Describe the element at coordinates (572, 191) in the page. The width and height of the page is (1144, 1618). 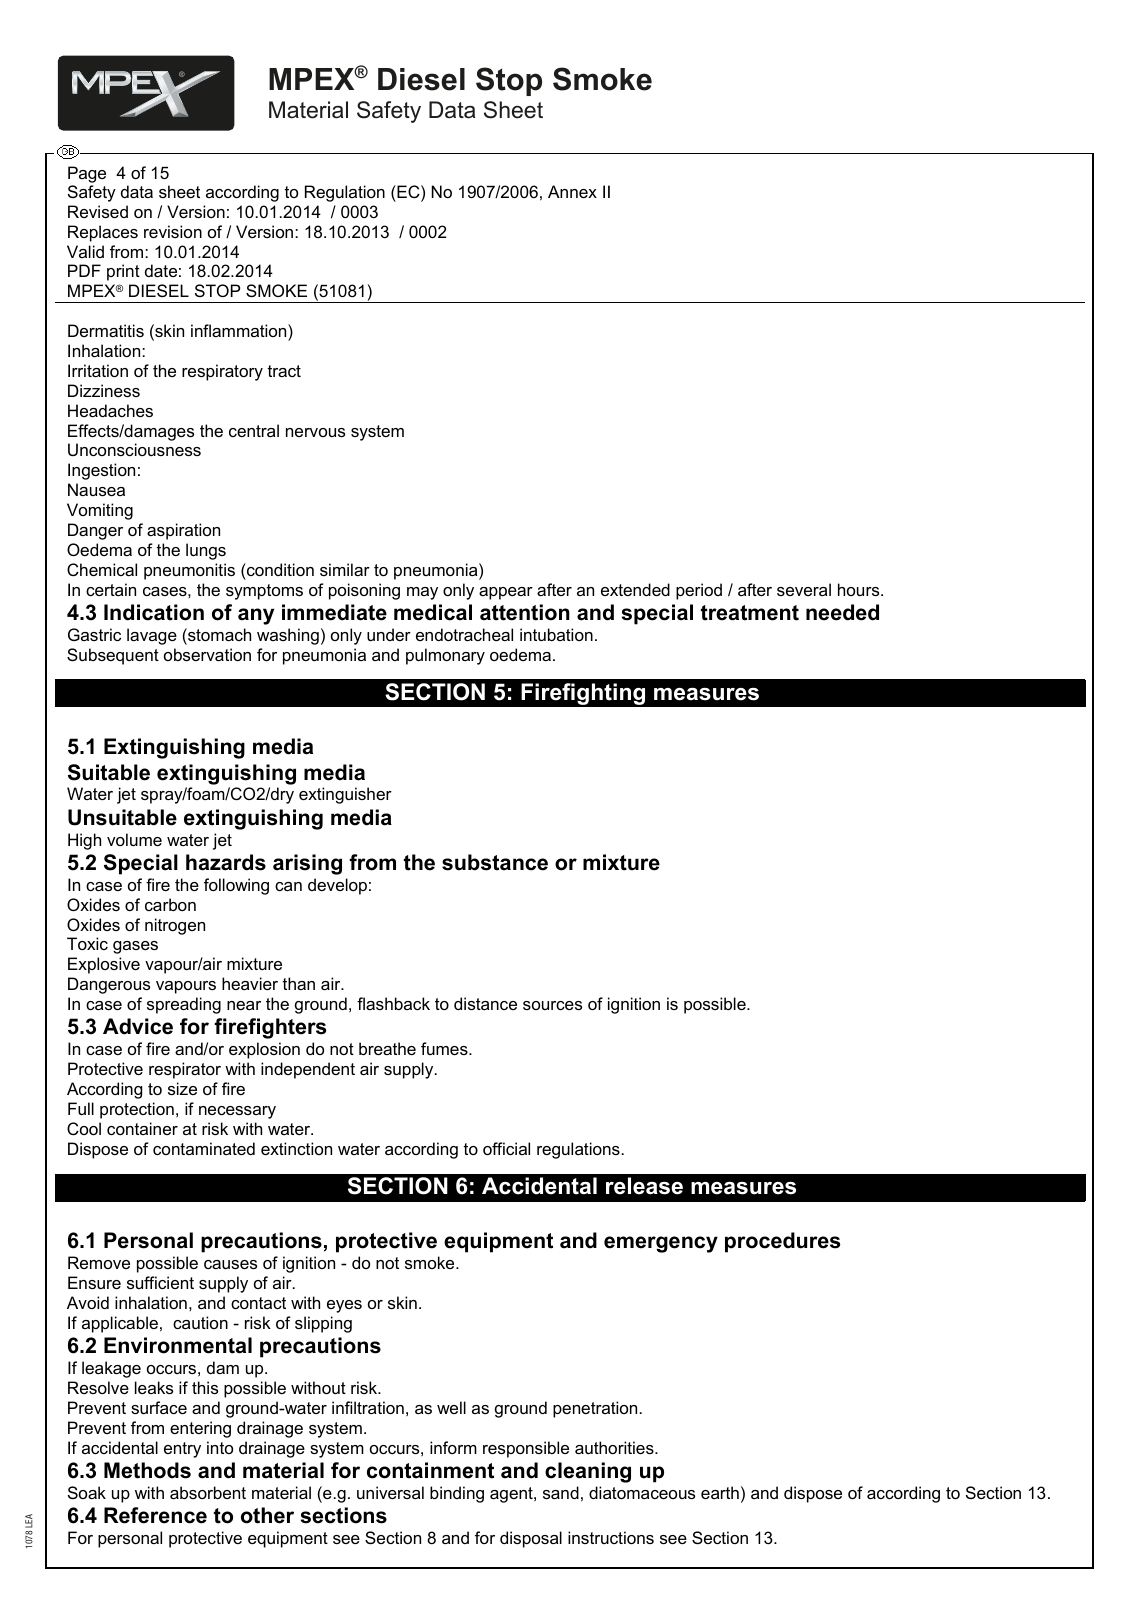
I see `Annex` at that location.
